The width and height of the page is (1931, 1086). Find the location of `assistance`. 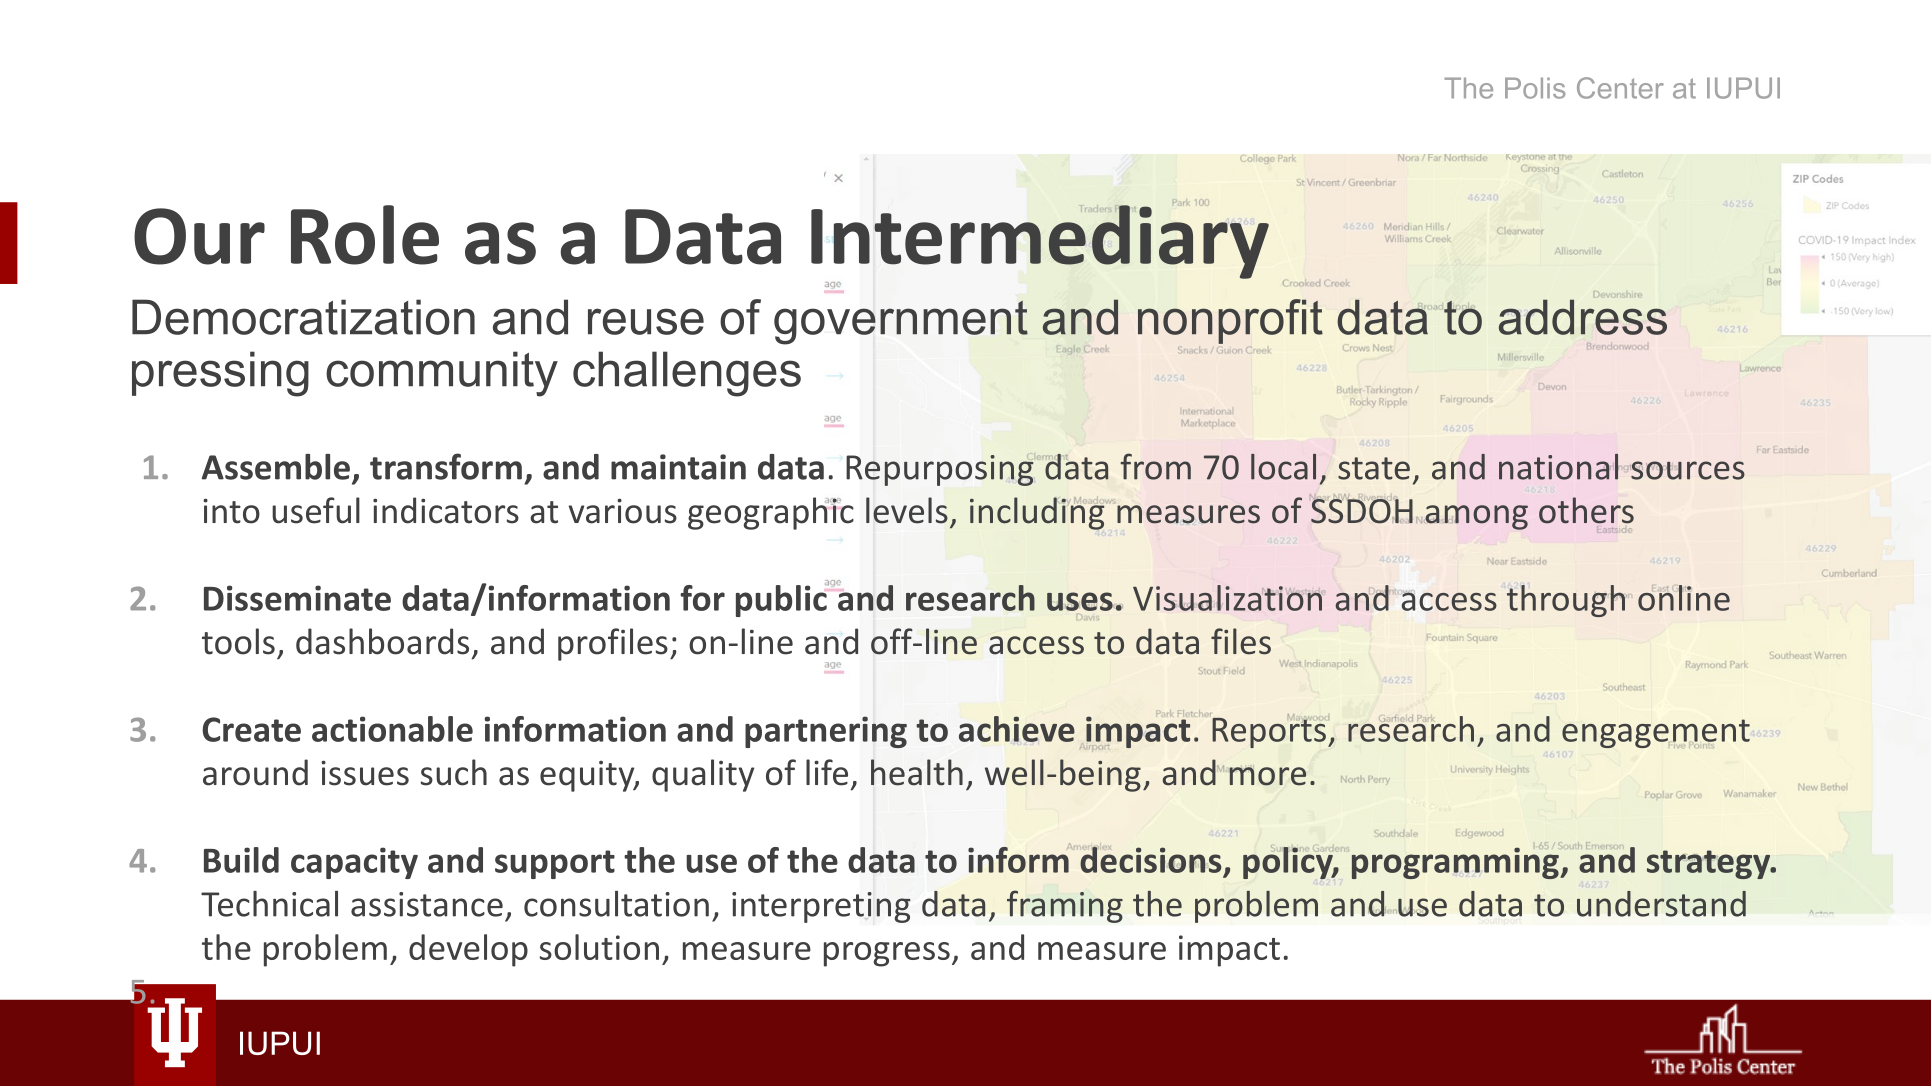

assistance is located at coordinates (427, 904).
